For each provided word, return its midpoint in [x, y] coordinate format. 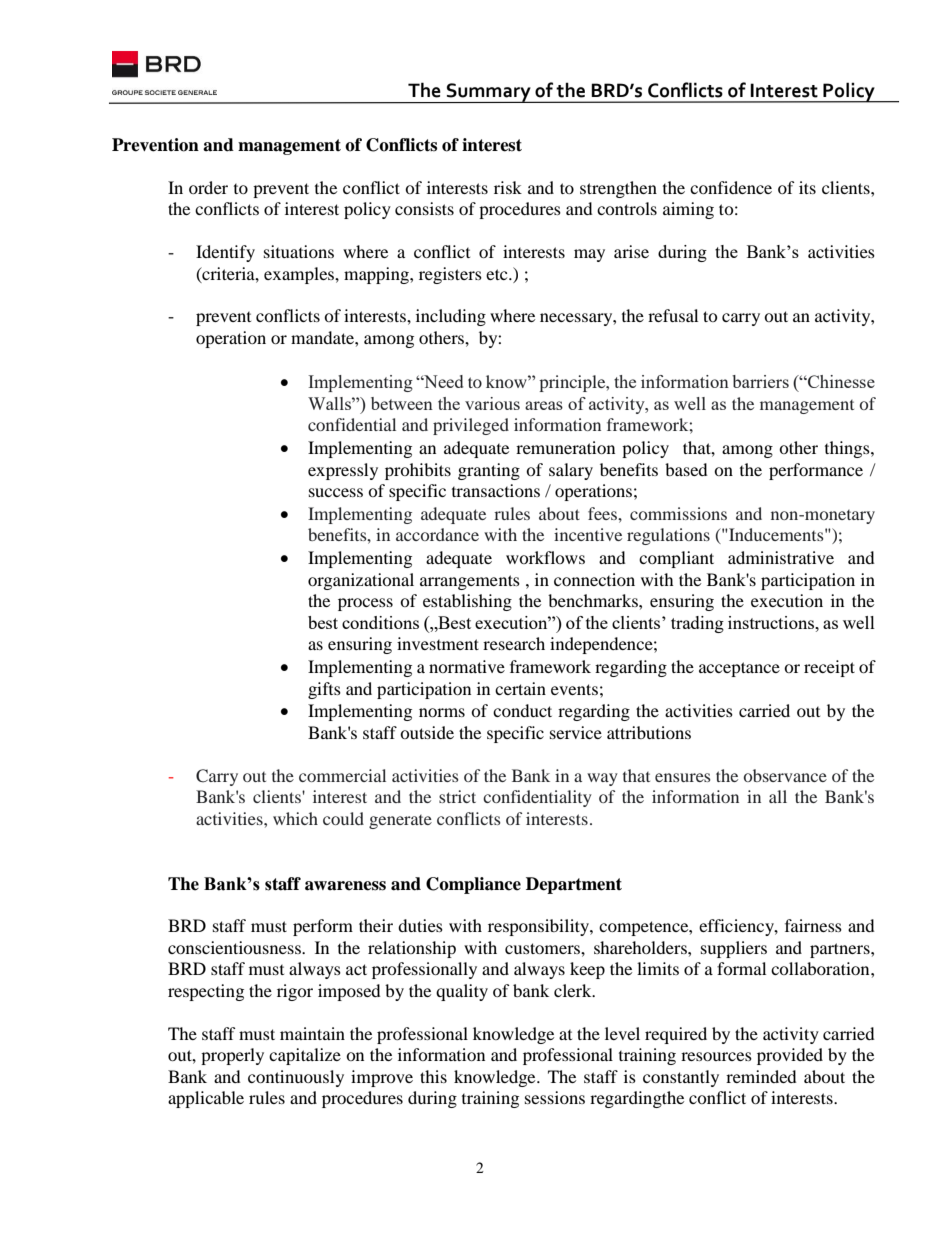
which [295, 818]
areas [544, 405]
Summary [489, 93]
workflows [545, 557]
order [208, 187]
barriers [760, 381]
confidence [731, 187]
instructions [772, 622]
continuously [296, 1078]
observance [785, 775]
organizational [361, 581]
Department [574, 885]
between [402, 403]
